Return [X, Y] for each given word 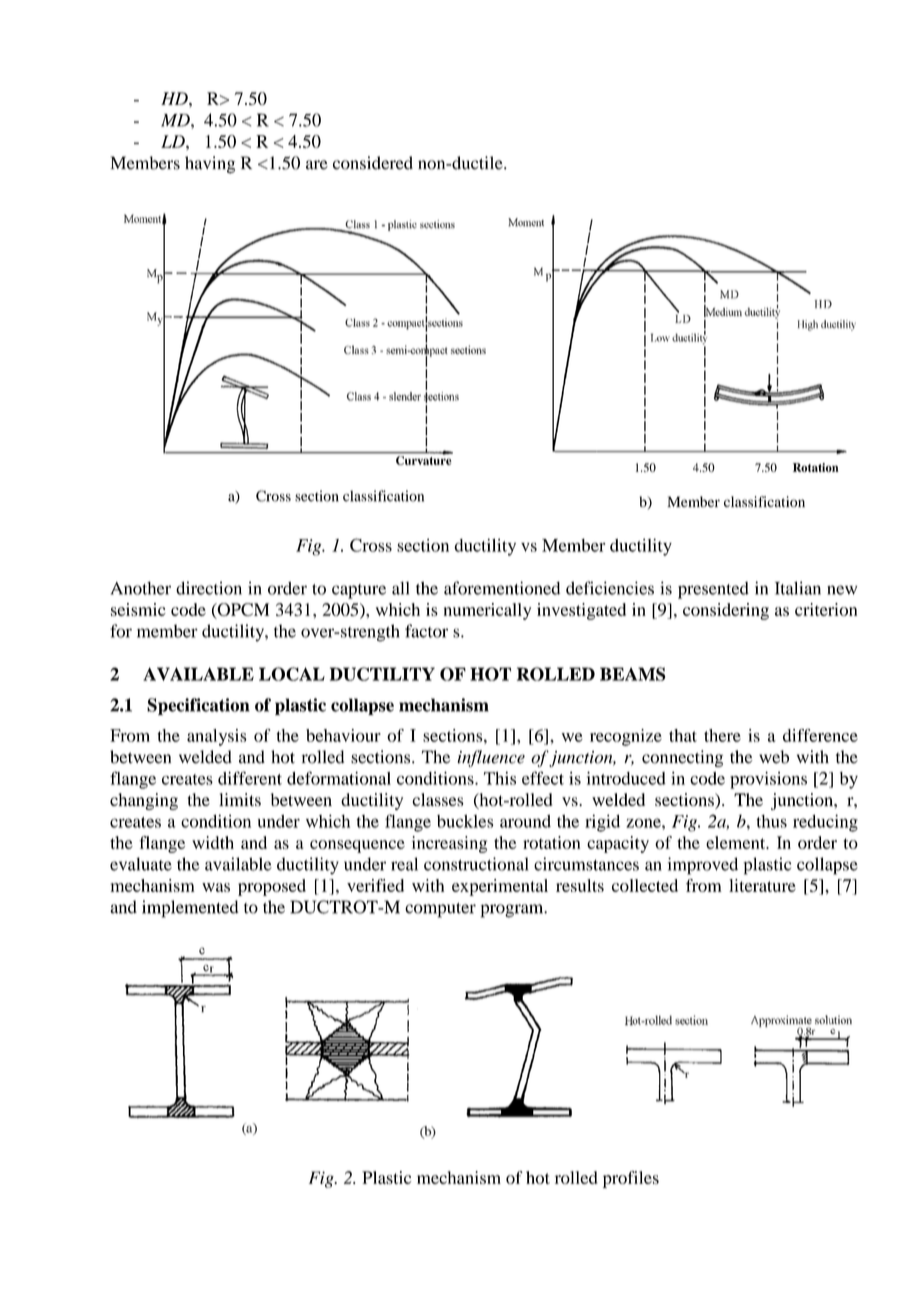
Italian [798, 588]
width [213, 842]
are [317, 165]
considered [373, 163]
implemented [190, 909]
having [210, 165]
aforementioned [502, 588]
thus [771, 821]
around [525, 821]
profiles [631, 1179]
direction [209, 588]
